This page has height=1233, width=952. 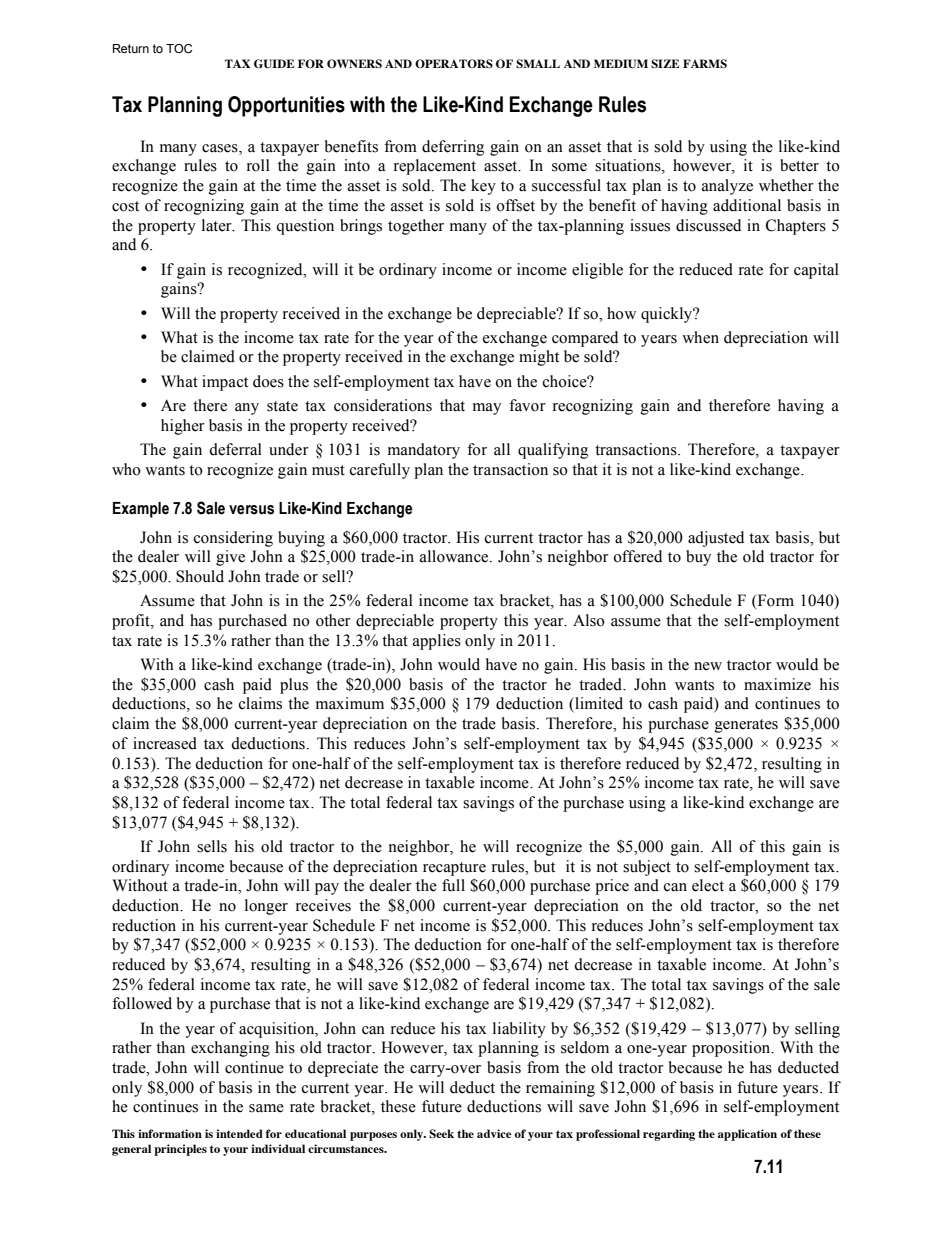 What do you see at coordinates (179, 48) in the page?
I see `TOC` at bounding box center [179, 48].
